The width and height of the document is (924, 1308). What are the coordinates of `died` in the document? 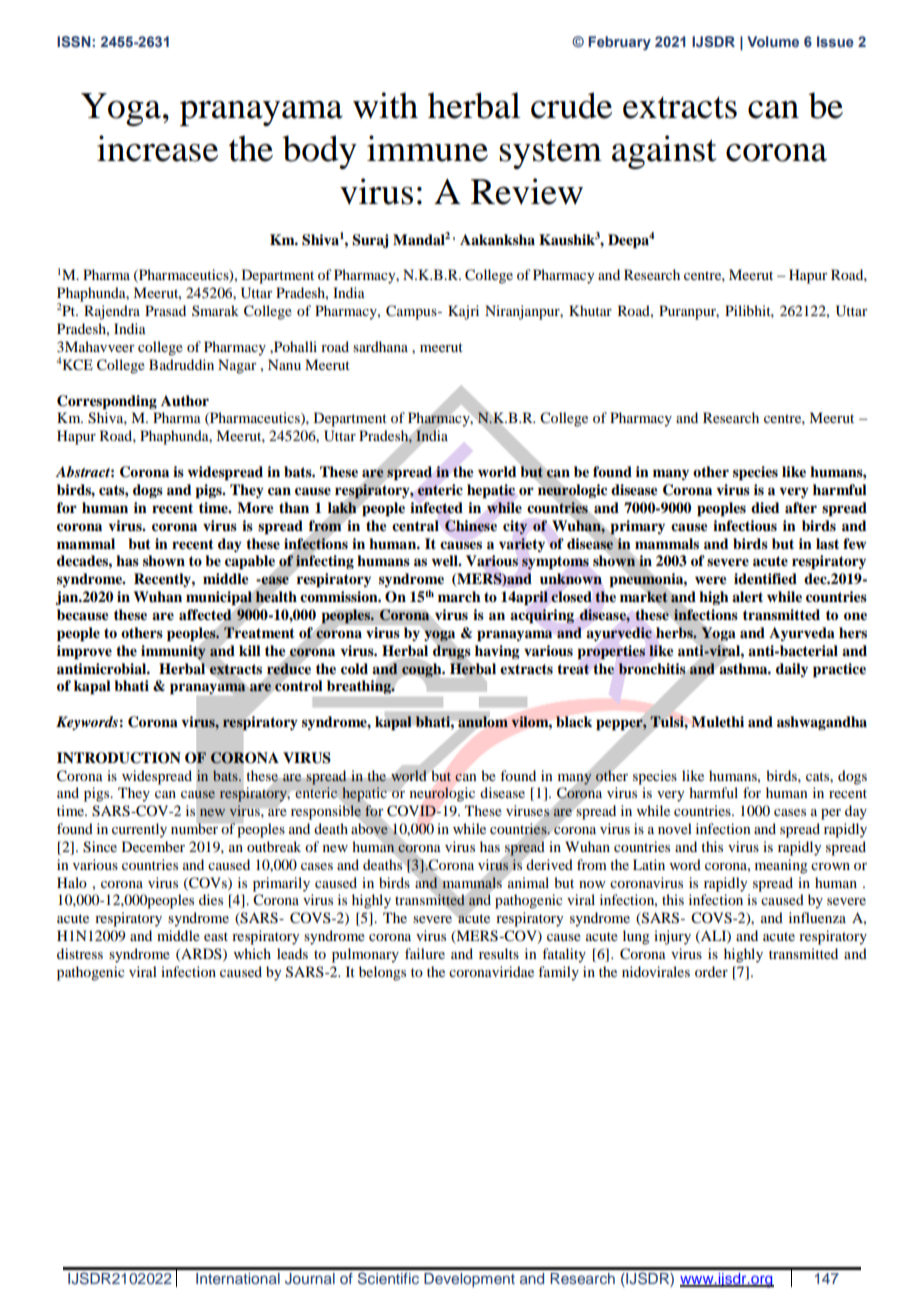 It's located at (765, 507).
